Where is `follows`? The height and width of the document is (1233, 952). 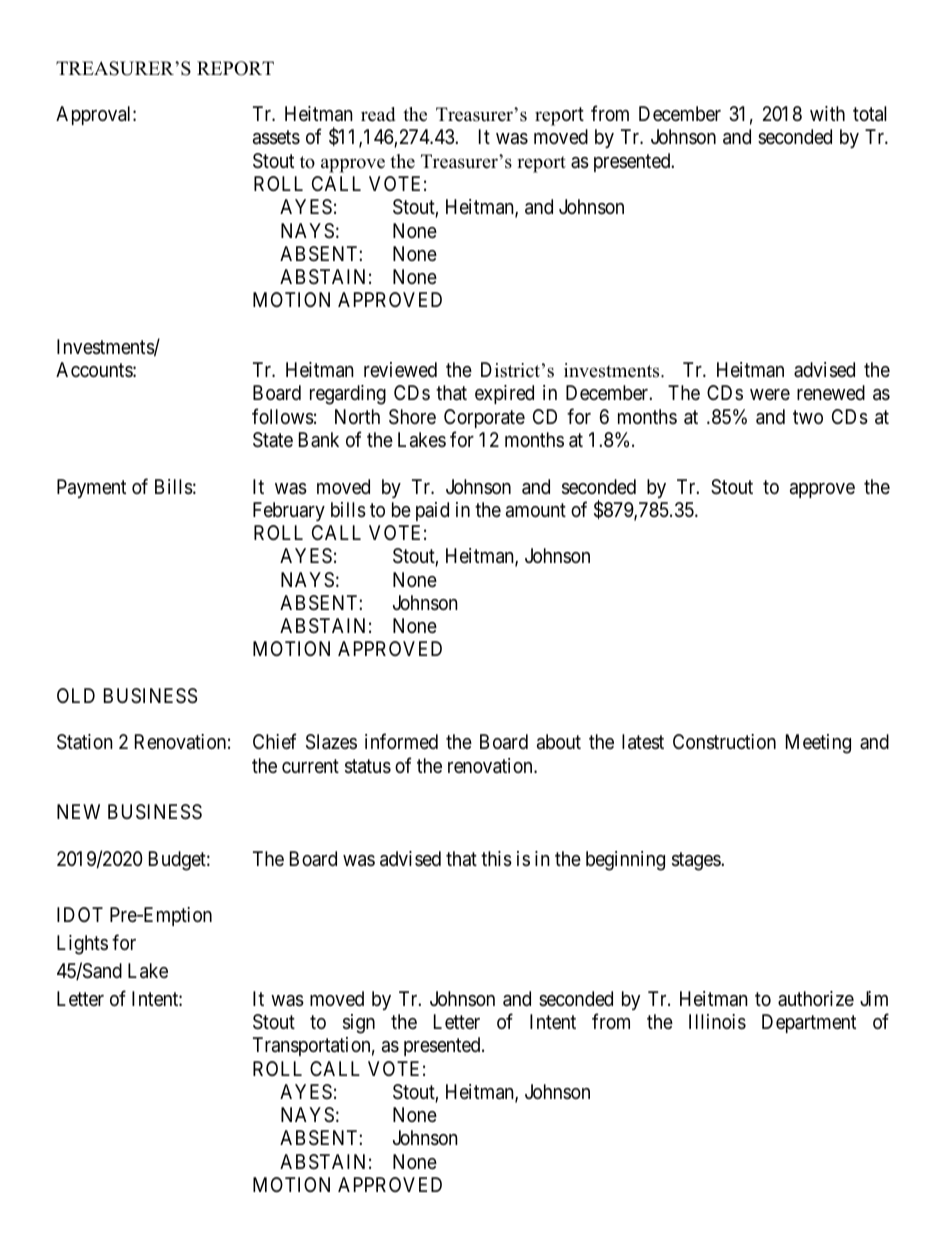 follows is located at coordinates (283, 416).
